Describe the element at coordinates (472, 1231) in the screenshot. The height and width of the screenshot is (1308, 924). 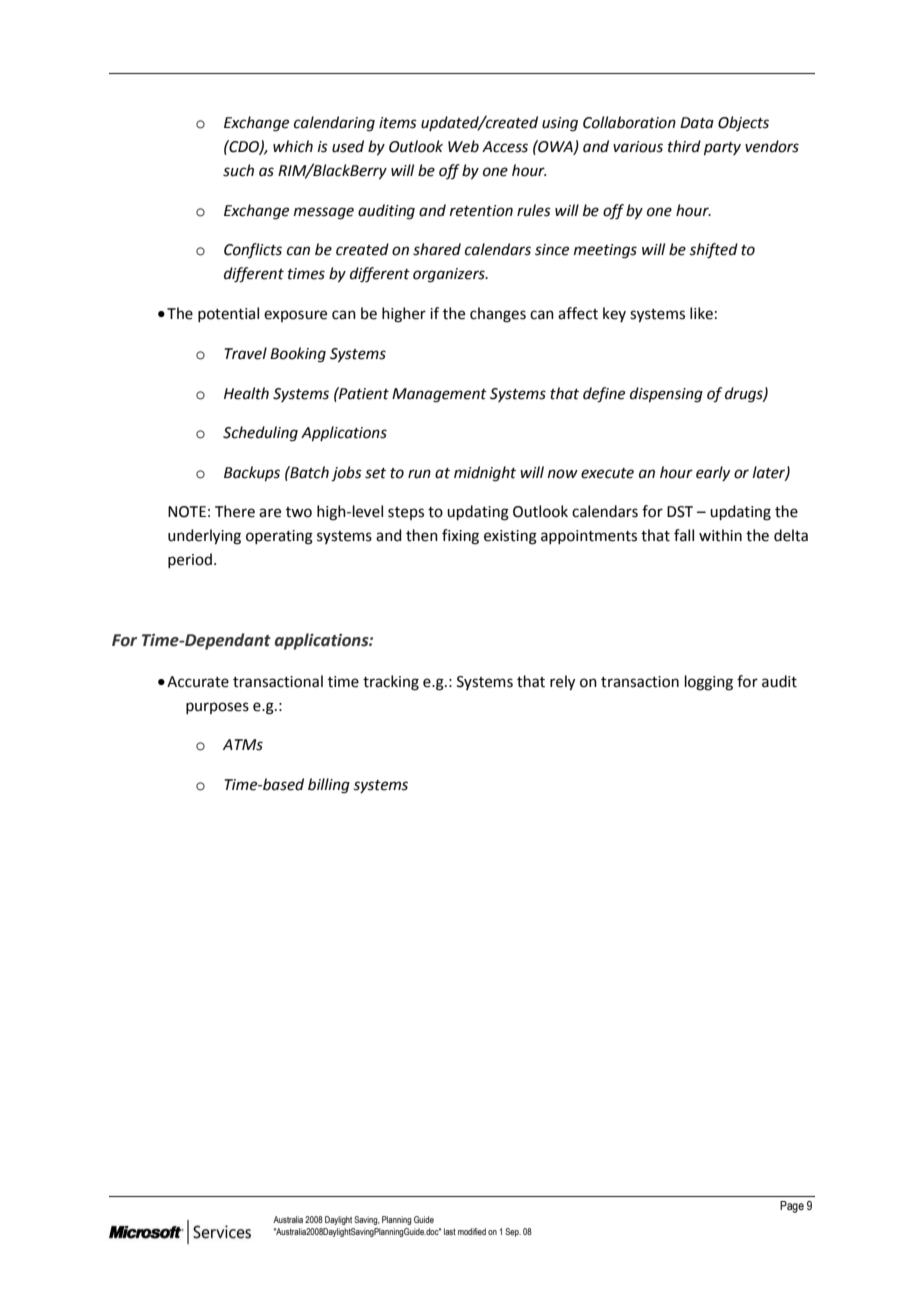
I see `modified` at that location.
